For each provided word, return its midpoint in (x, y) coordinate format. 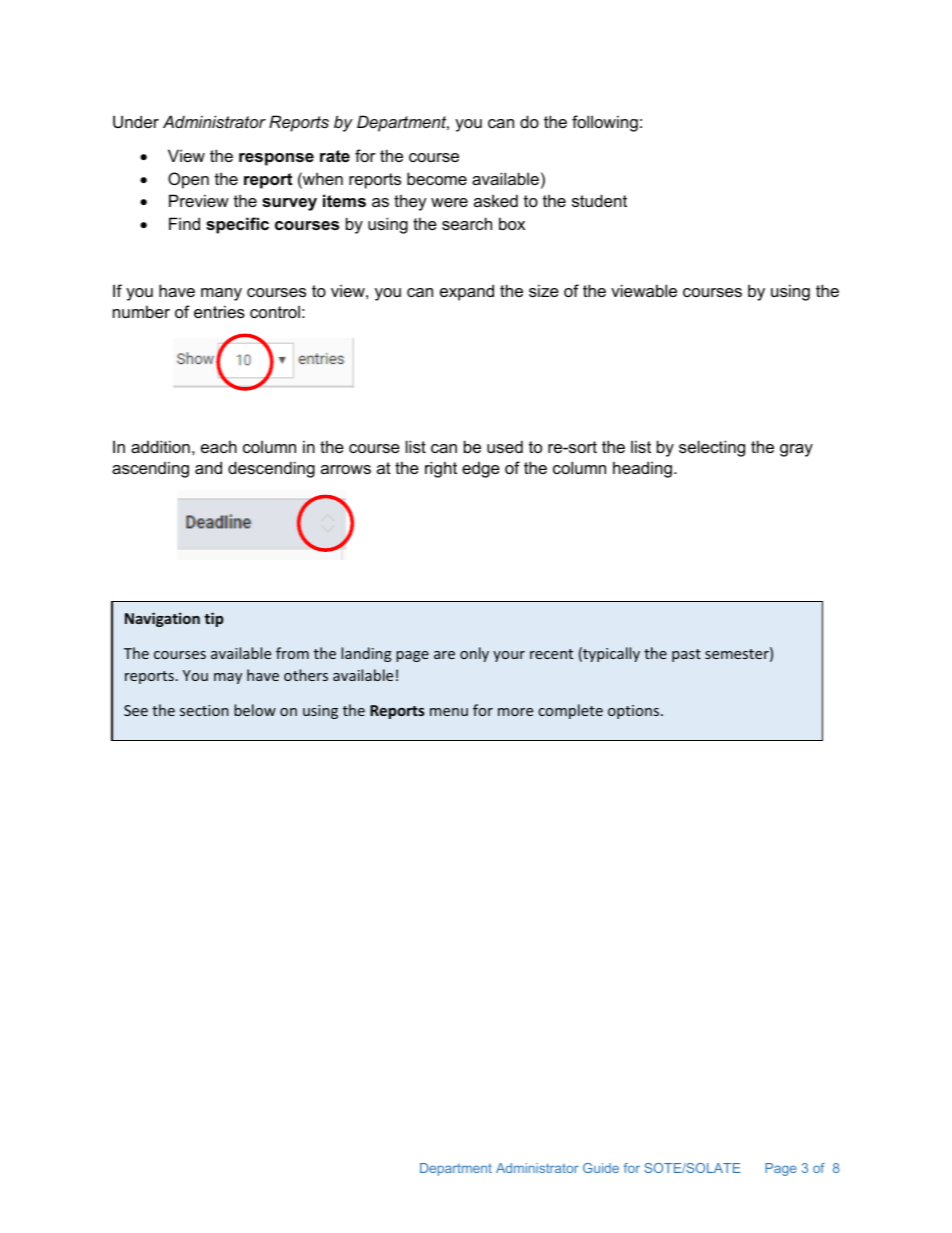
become (437, 178)
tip (214, 619)
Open (188, 180)
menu (449, 712)
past (686, 655)
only (474, 654)
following (605, 123)
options (635, 712)
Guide (601, 1168)
